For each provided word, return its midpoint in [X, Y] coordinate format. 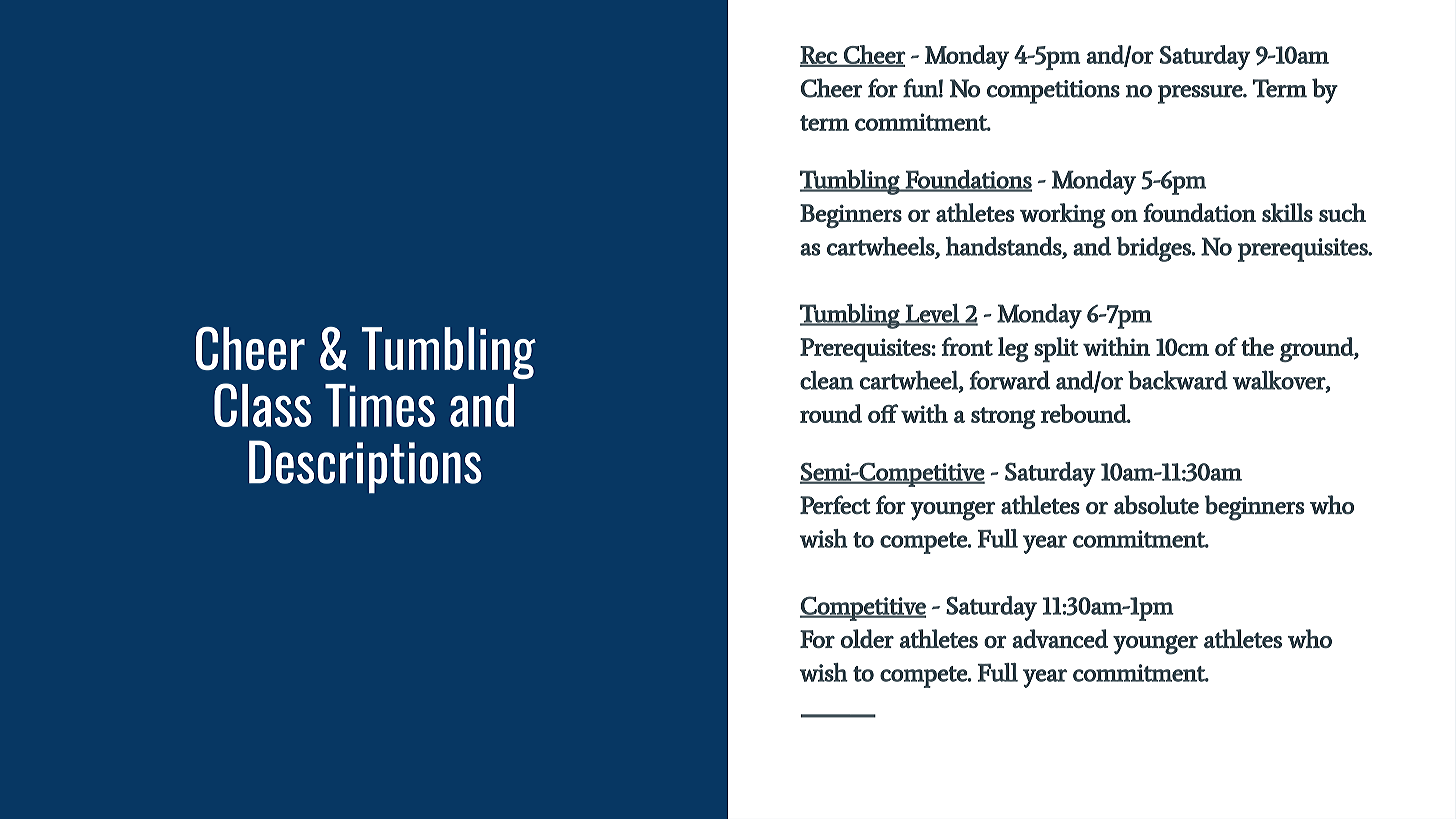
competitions [1053, 92]
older [867, 638]
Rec [819, 56]
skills [1287, 212]
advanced [1060, 638]
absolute [1156, 505]
